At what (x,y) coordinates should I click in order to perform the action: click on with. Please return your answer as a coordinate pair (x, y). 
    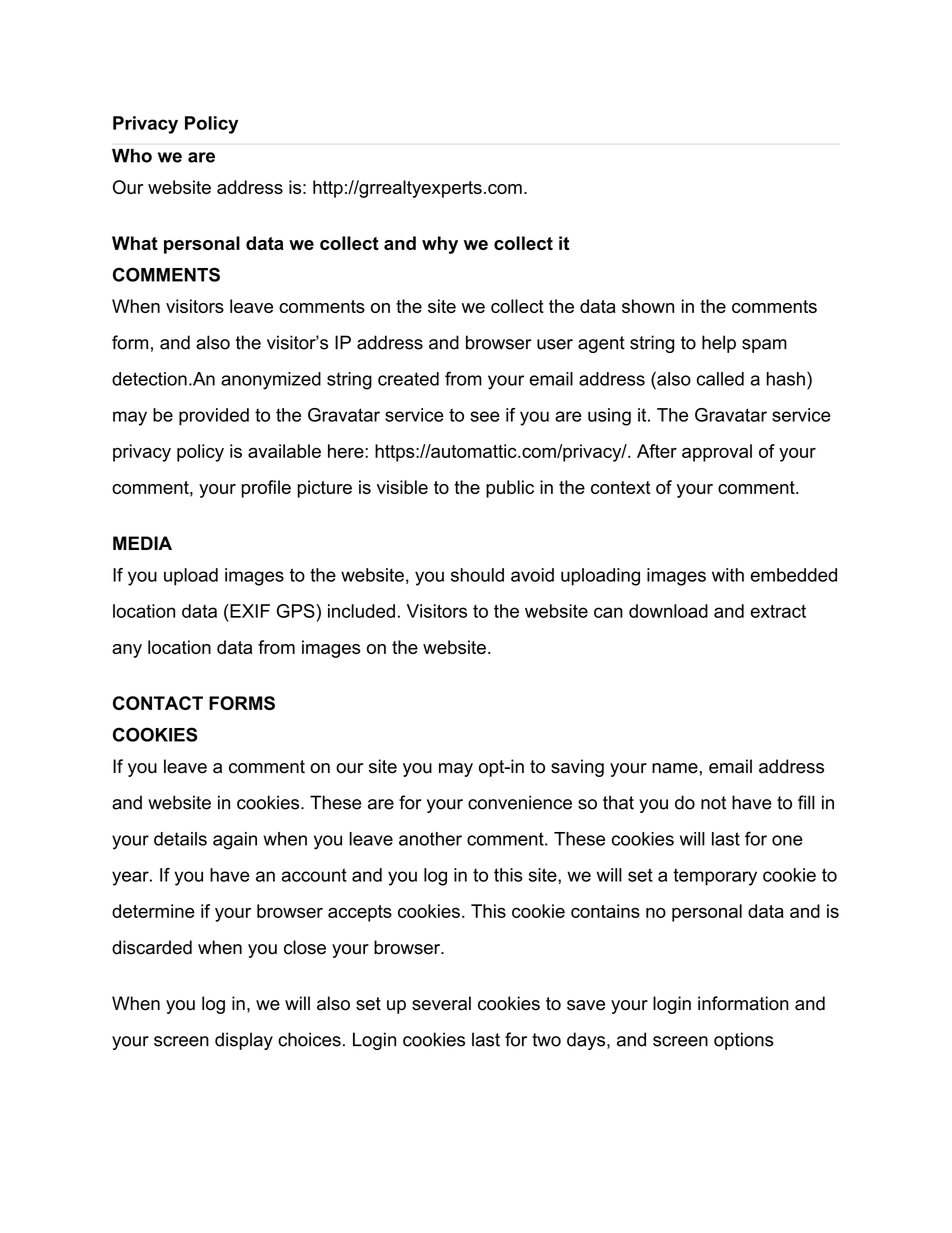
    Looking at the image, I should click on (728, 575).
